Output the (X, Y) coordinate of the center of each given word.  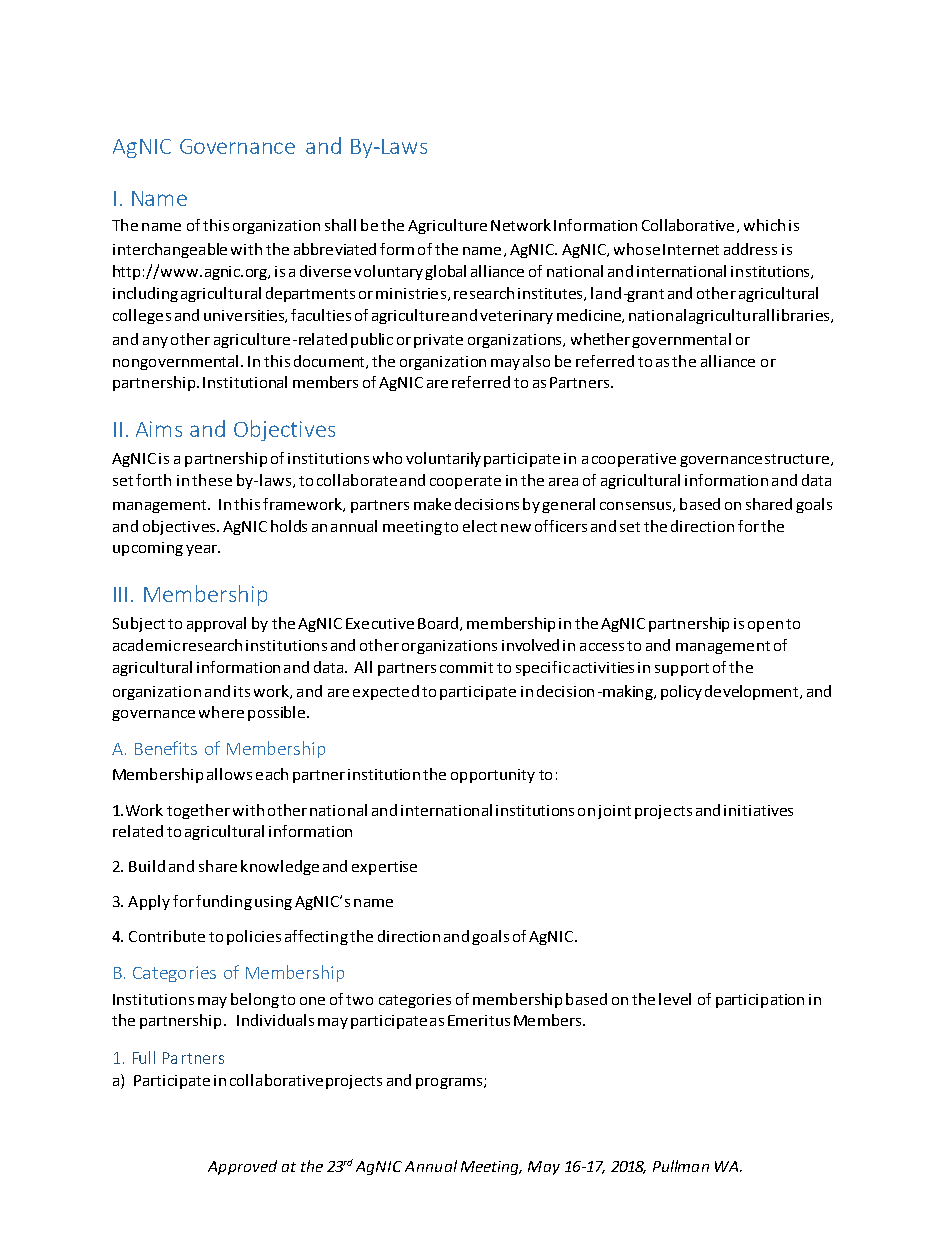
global (445, 272)
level (675, 999)
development (751, 692)
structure (797, 459)
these (212, 480)
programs (449, 1083)
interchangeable (170, 250)
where (221, 712)
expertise (384, 868)
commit (466, 667)
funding (224, 902)
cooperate (465, 482)
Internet (691, 249)
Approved (242, 1167)
